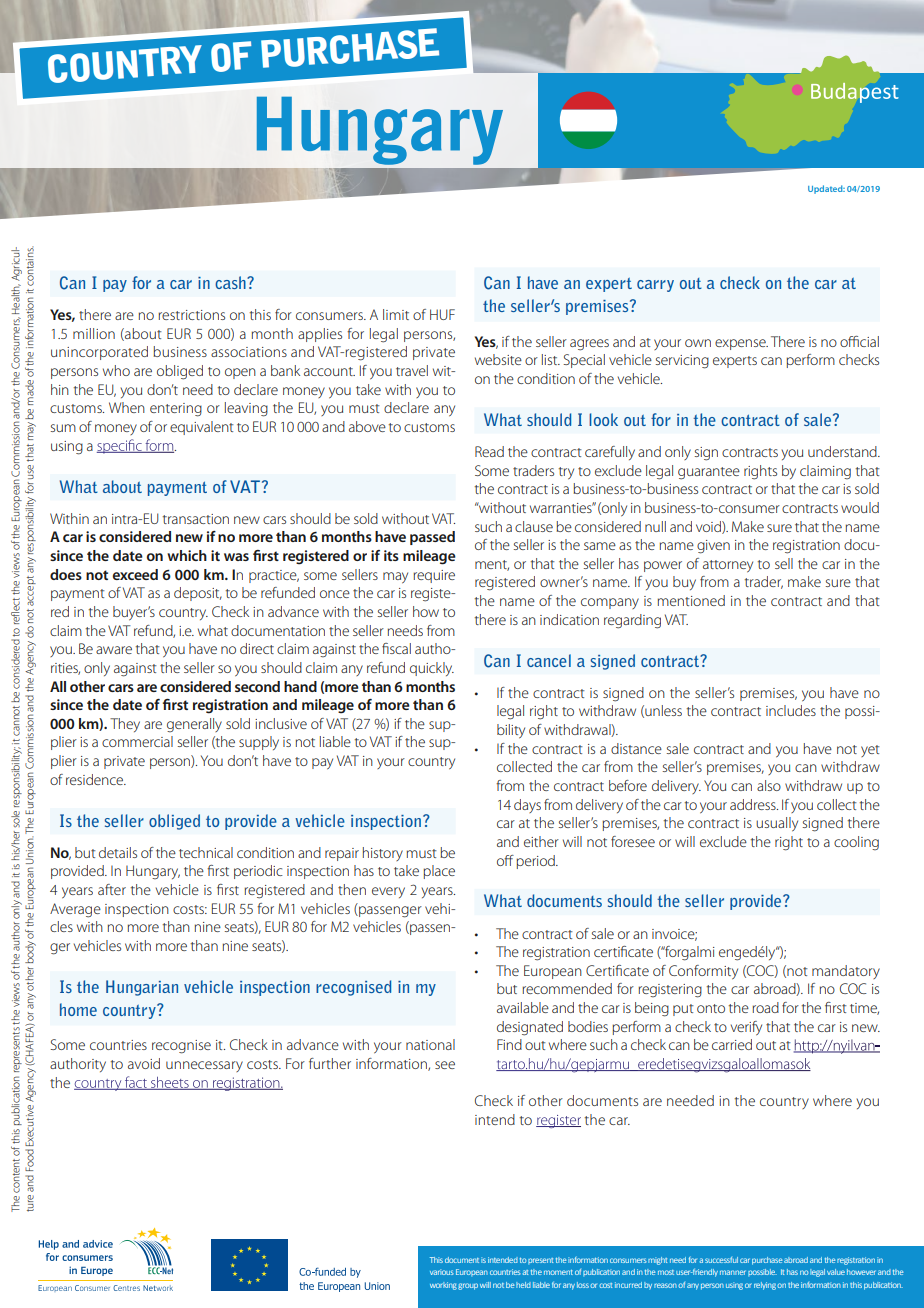  Describe the element at coordinates (746, 1028) in the screenshot. I see `verify` at that location.
